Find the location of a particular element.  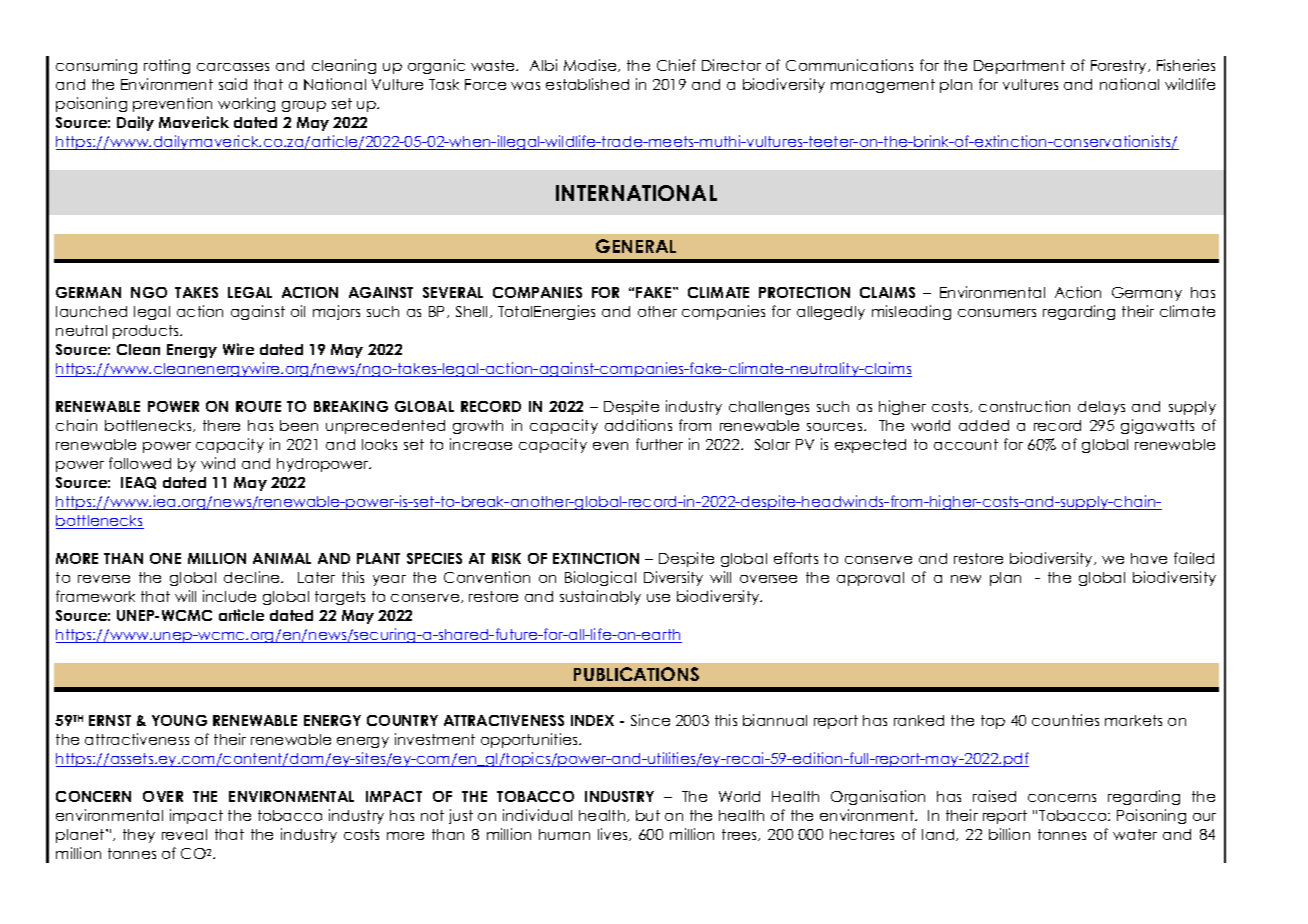

consumers is located at coordinates (997, 313).
